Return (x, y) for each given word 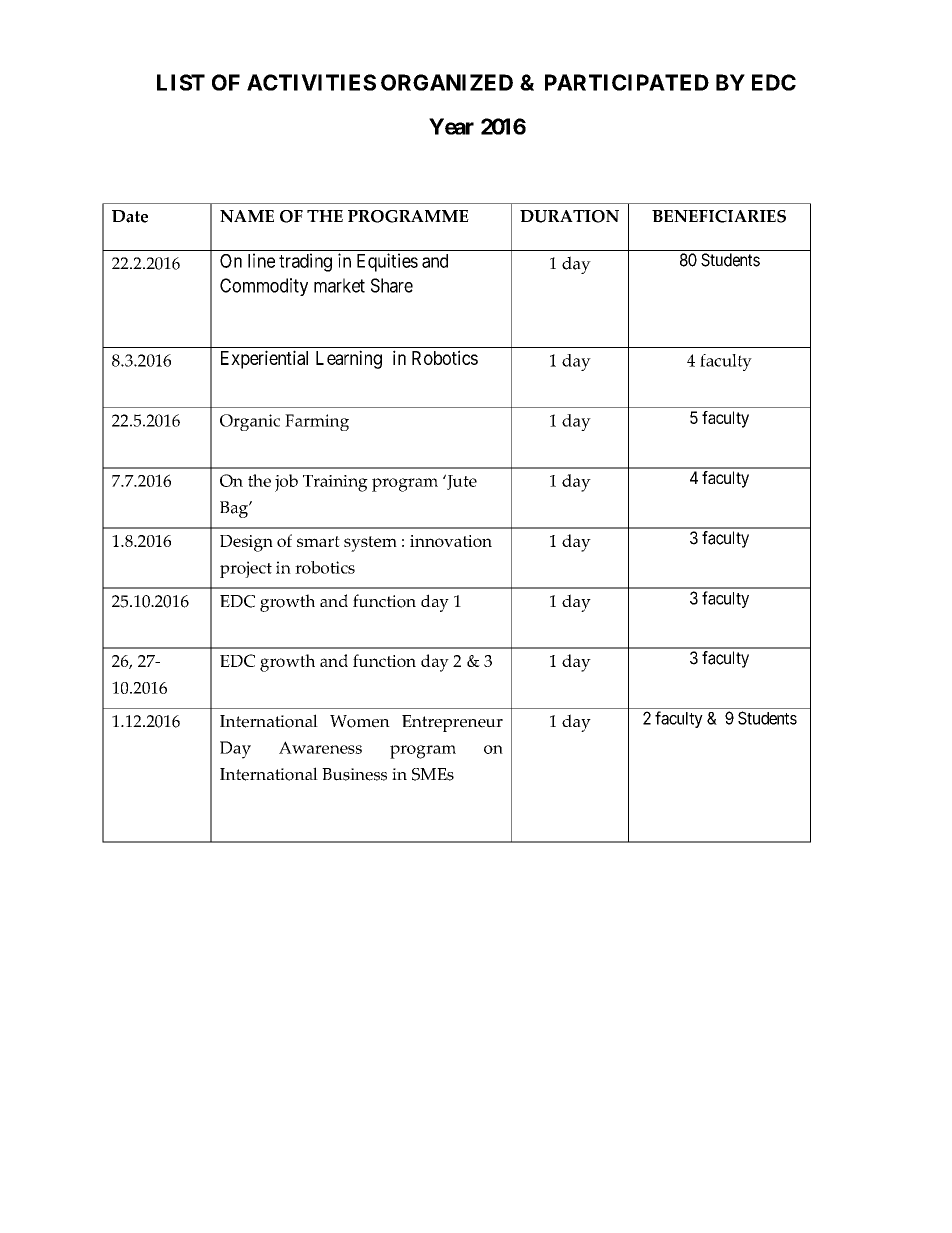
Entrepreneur (452, 723)
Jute (461, 482)
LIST (181, 82)
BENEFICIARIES (719, 216)
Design (246, 543)
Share (392, 285)
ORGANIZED (447, 82)
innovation (451, 541)
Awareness (320, 747)
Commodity (264, 287)
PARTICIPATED (627, 82)
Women (360, 721)
